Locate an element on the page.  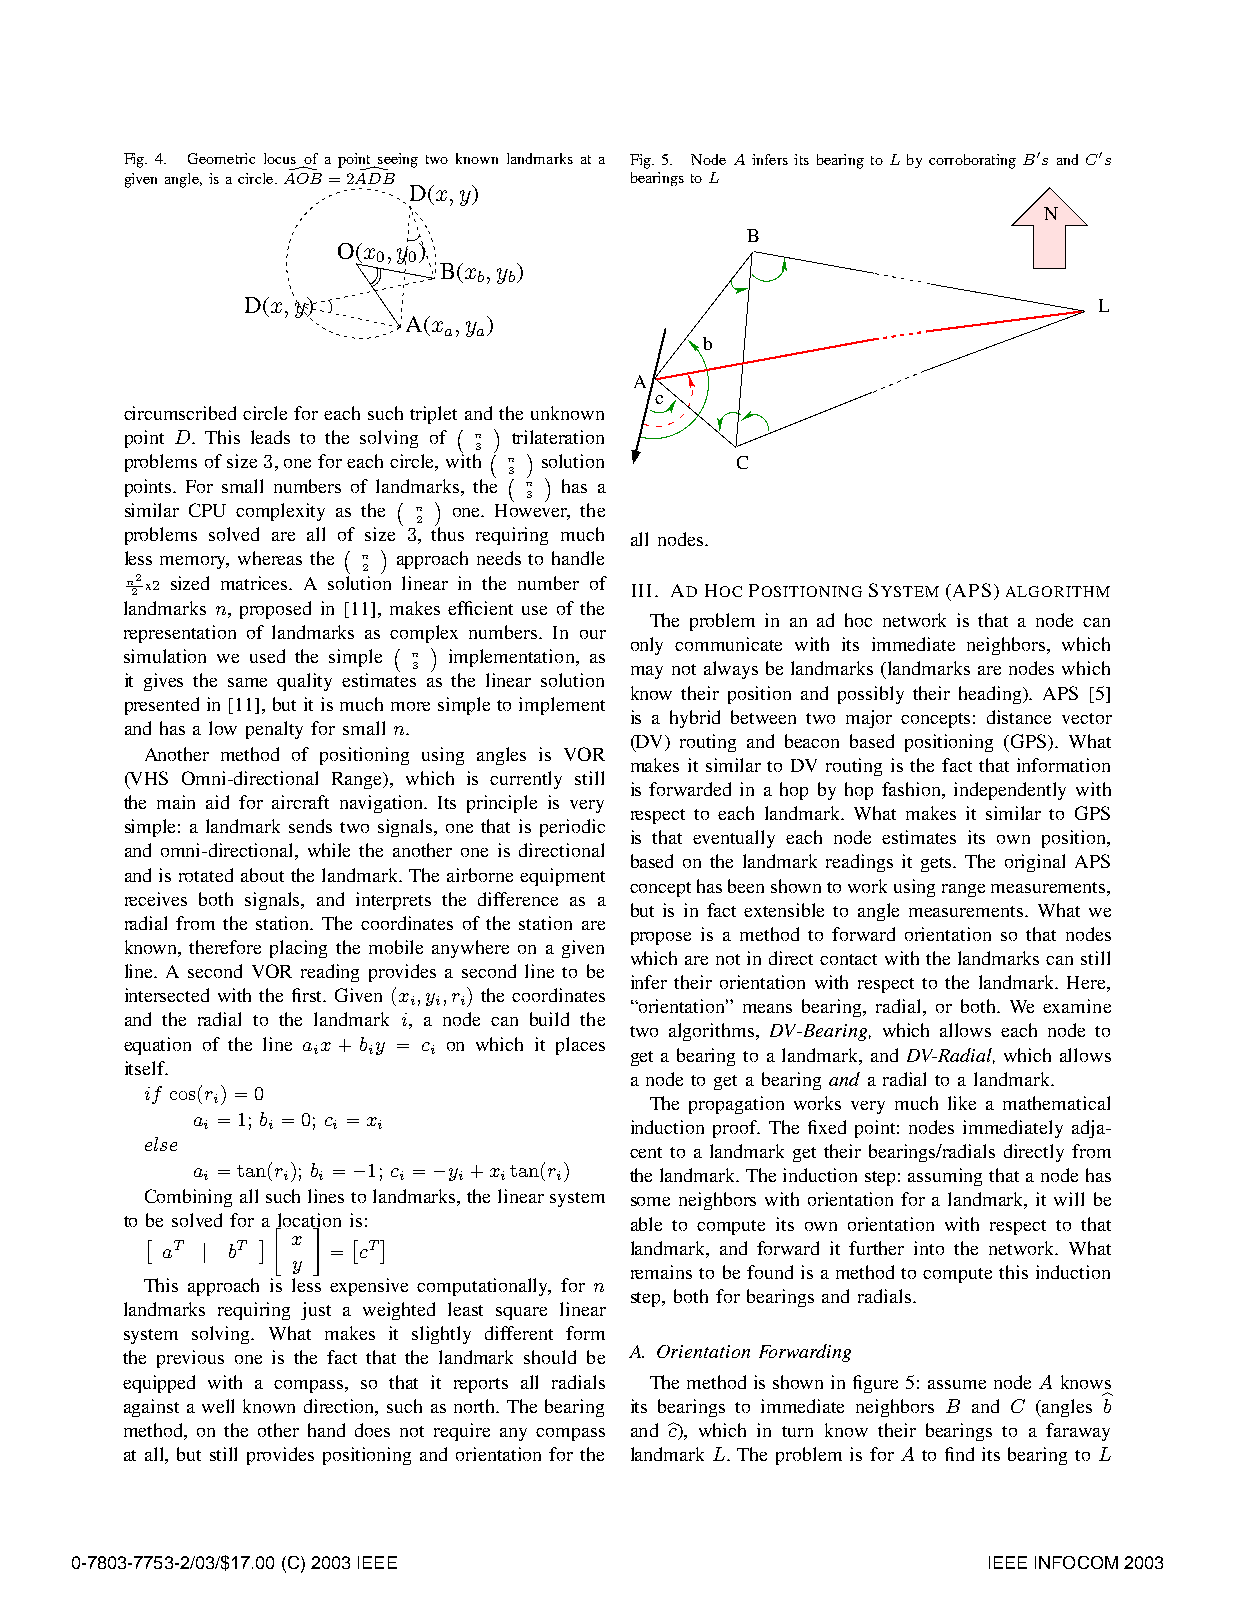
our is located at coordinates (593, 634).
